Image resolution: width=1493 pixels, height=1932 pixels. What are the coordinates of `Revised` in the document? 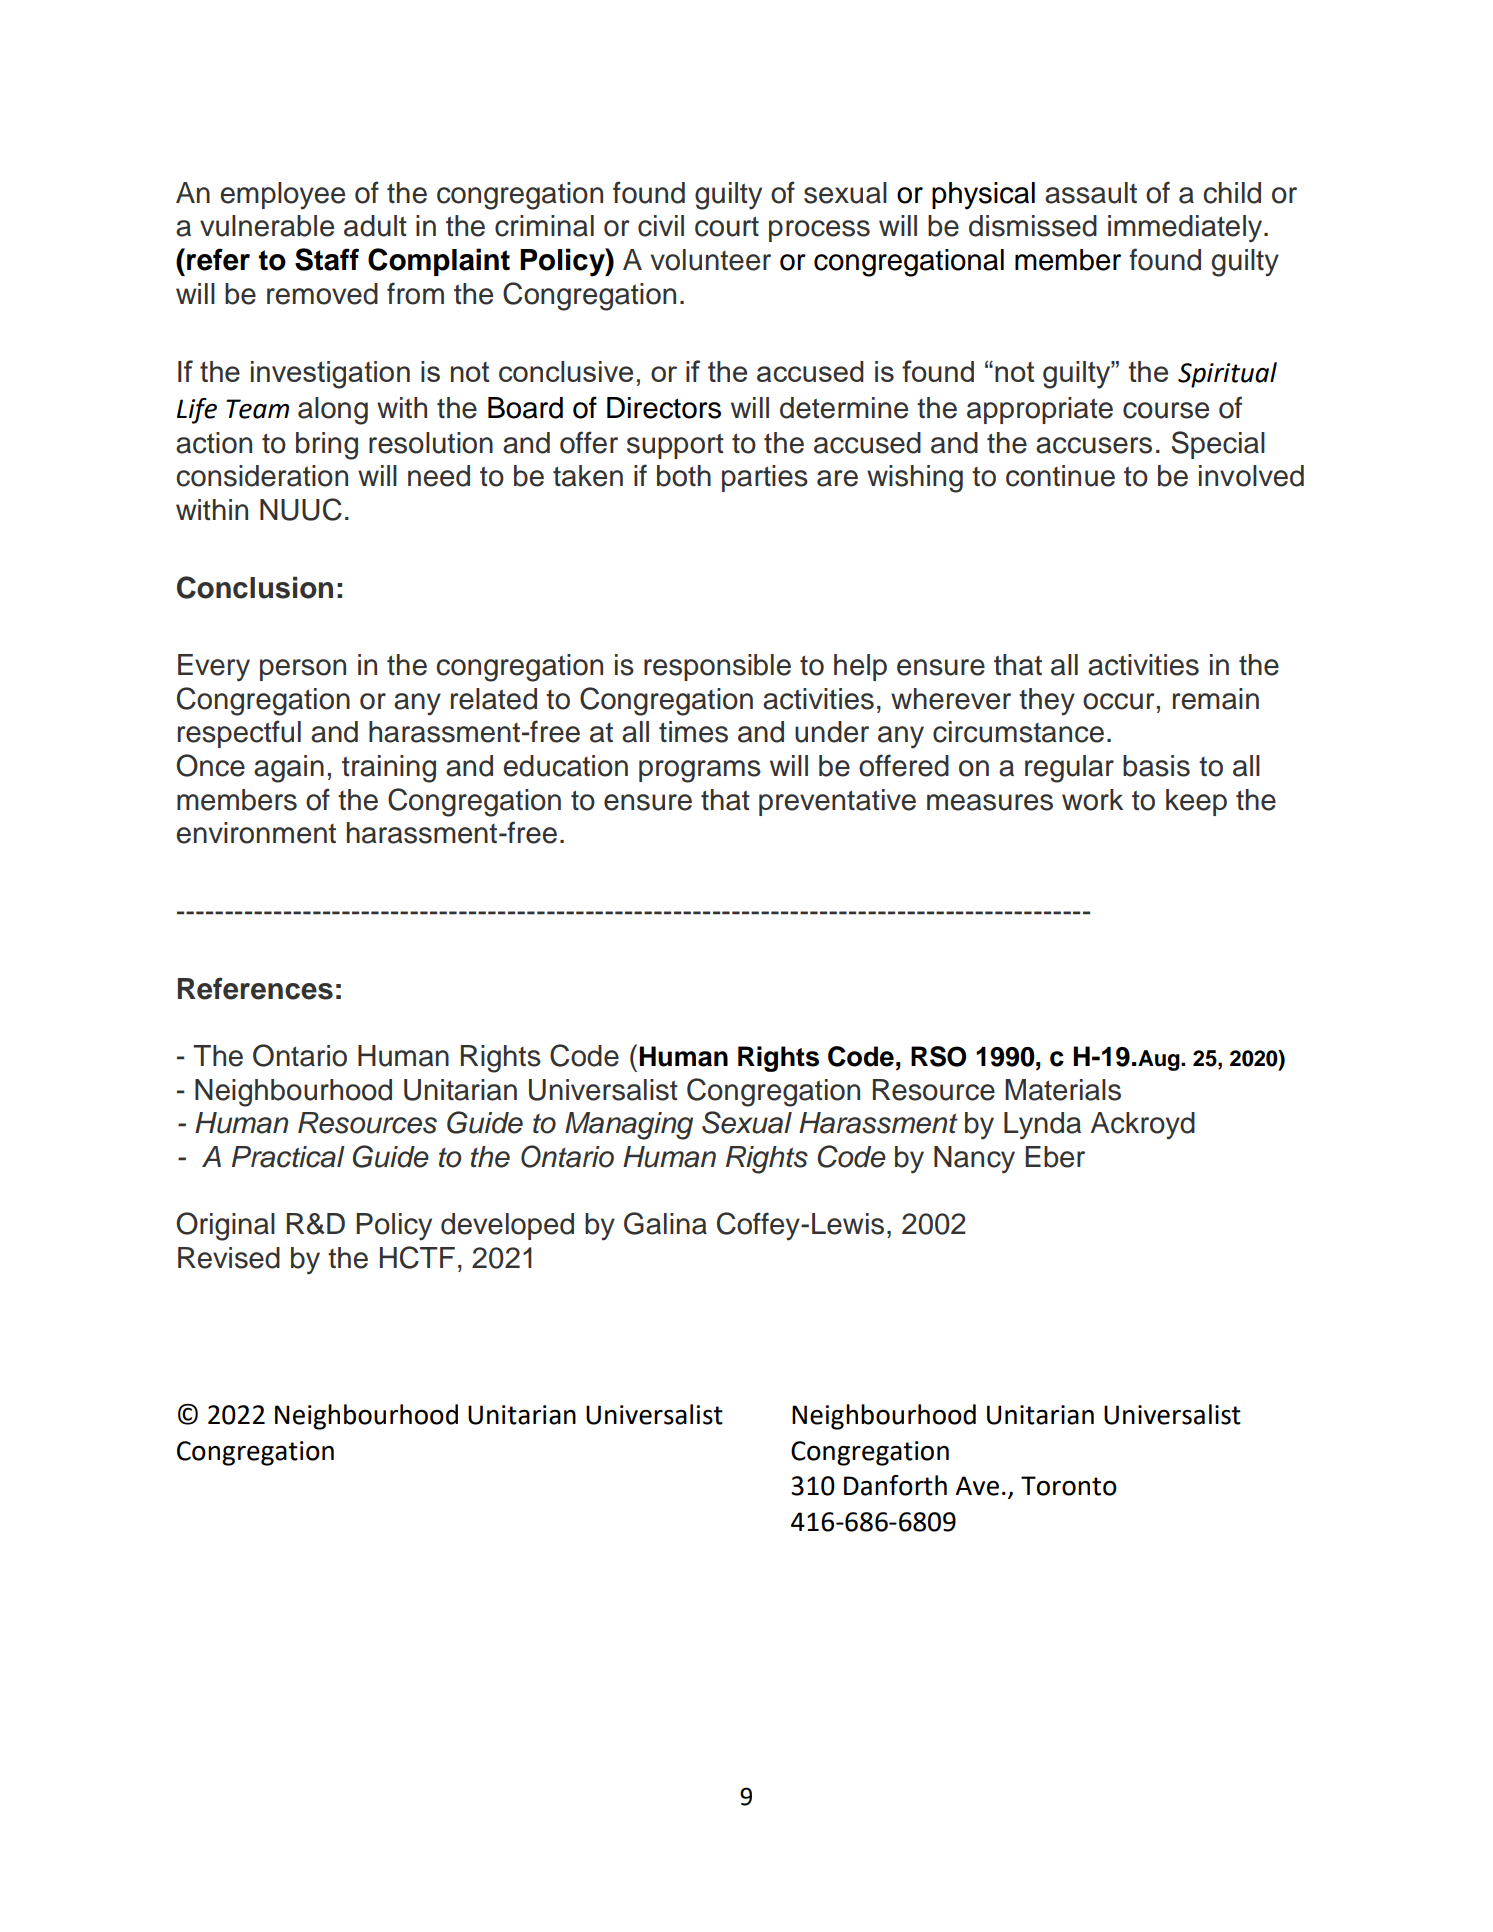 It's located at (229, 1258).
